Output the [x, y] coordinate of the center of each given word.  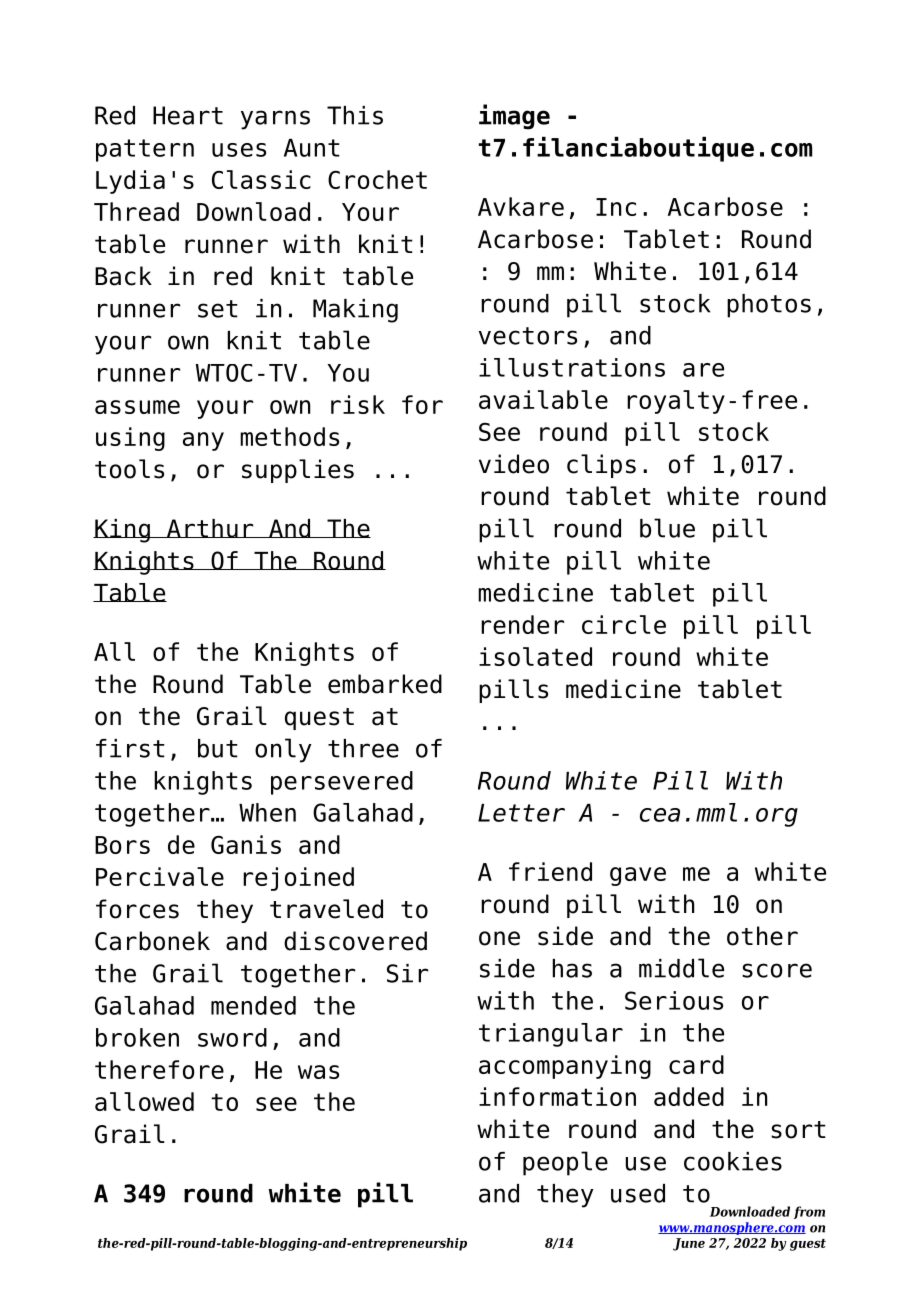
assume [137, 407]
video [514, 464]
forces [137, 909]
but [218, 748]
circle [624, 624]
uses [239, 150]
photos [769, 306]
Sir [407, 973]
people [565, 1163]
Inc [616, 207]
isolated [535, 656]
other [762, 936]
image [514, 117]
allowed [144, 1101]
